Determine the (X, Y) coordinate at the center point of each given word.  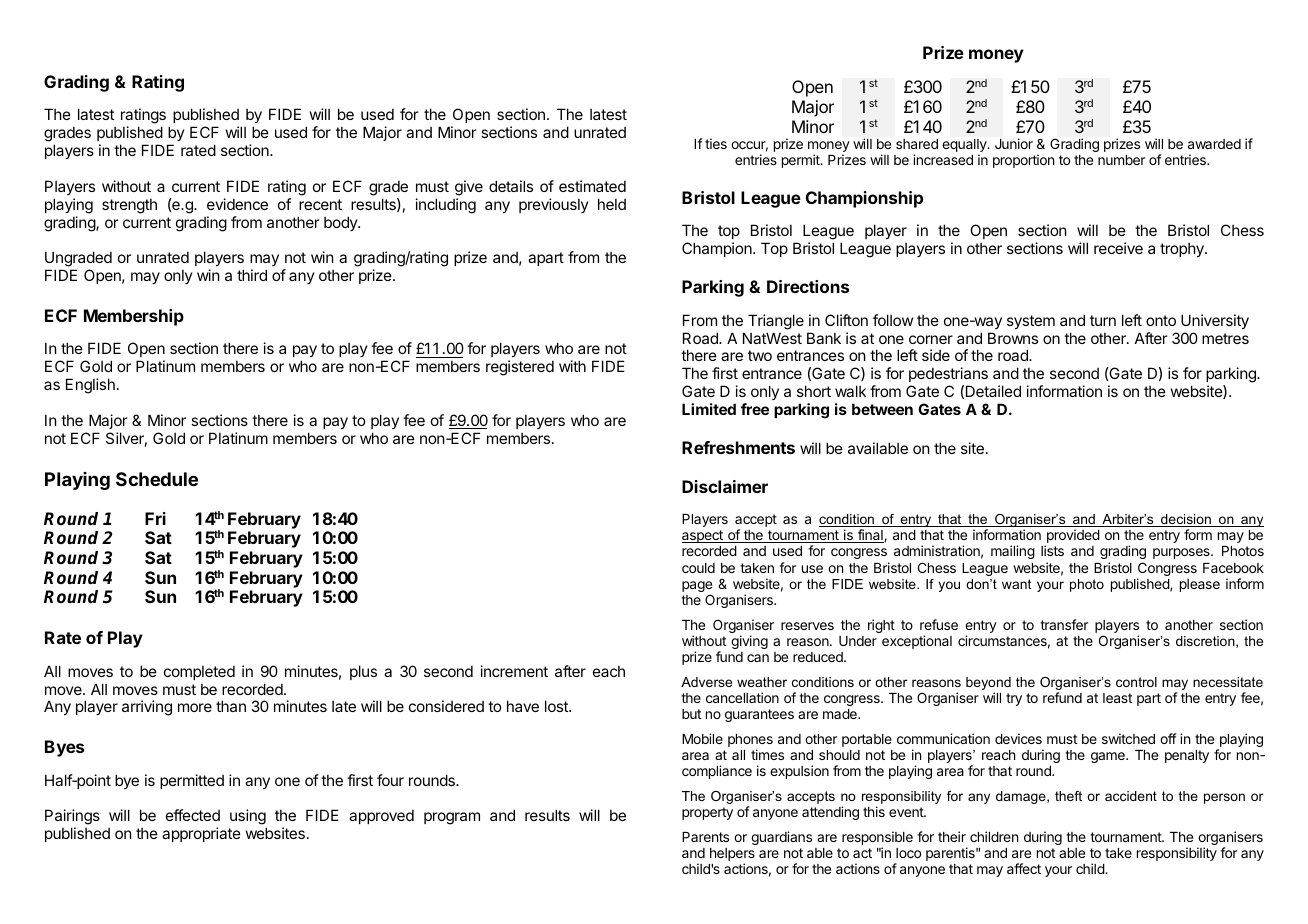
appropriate (201, 834)
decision (1186, 520)
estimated (592, 186)
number (1121, 160)
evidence (237, 204)
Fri (155, 518)
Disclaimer (725, 486)
